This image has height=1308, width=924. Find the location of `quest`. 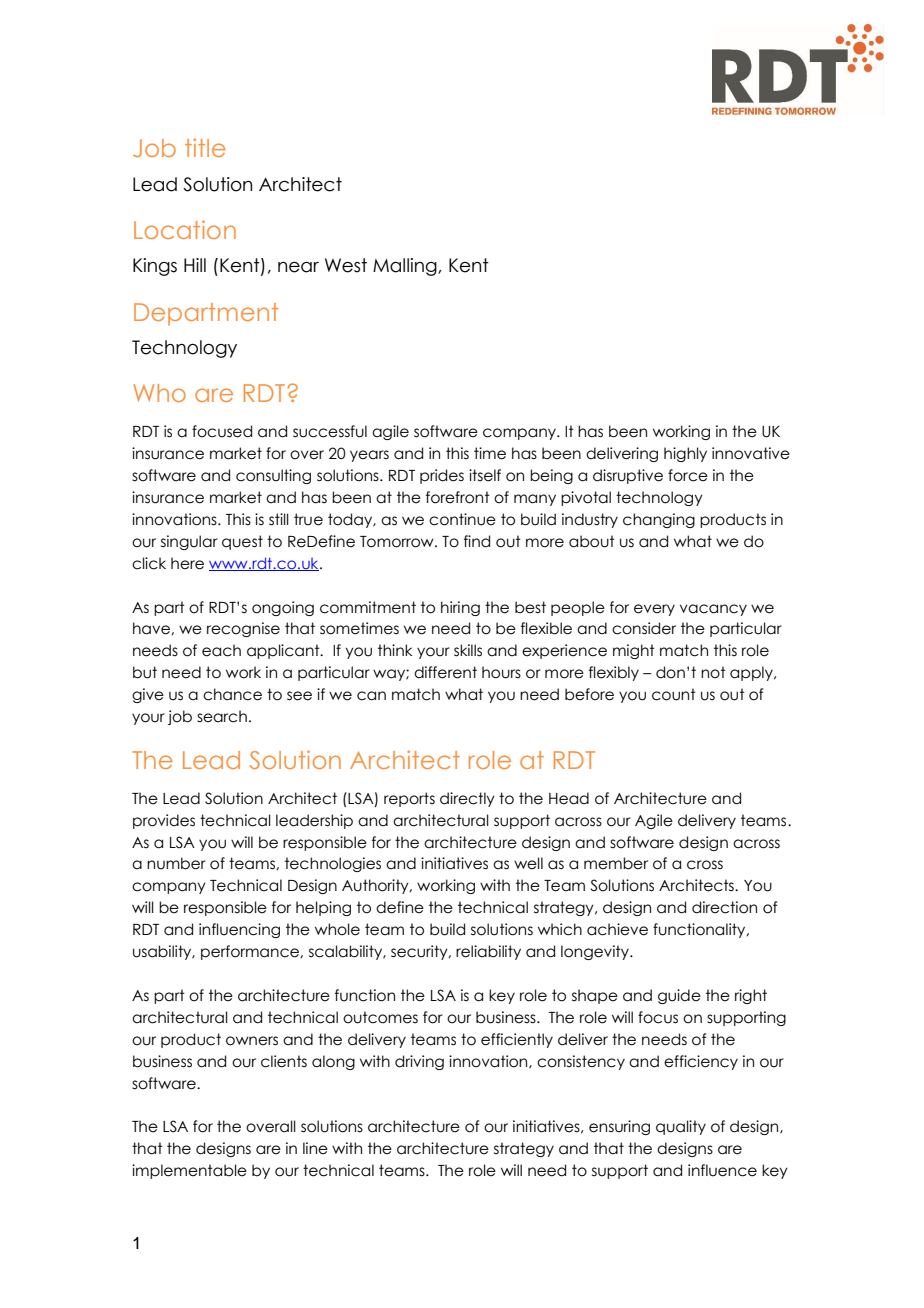

quest is located at coordinates (242, 542).
